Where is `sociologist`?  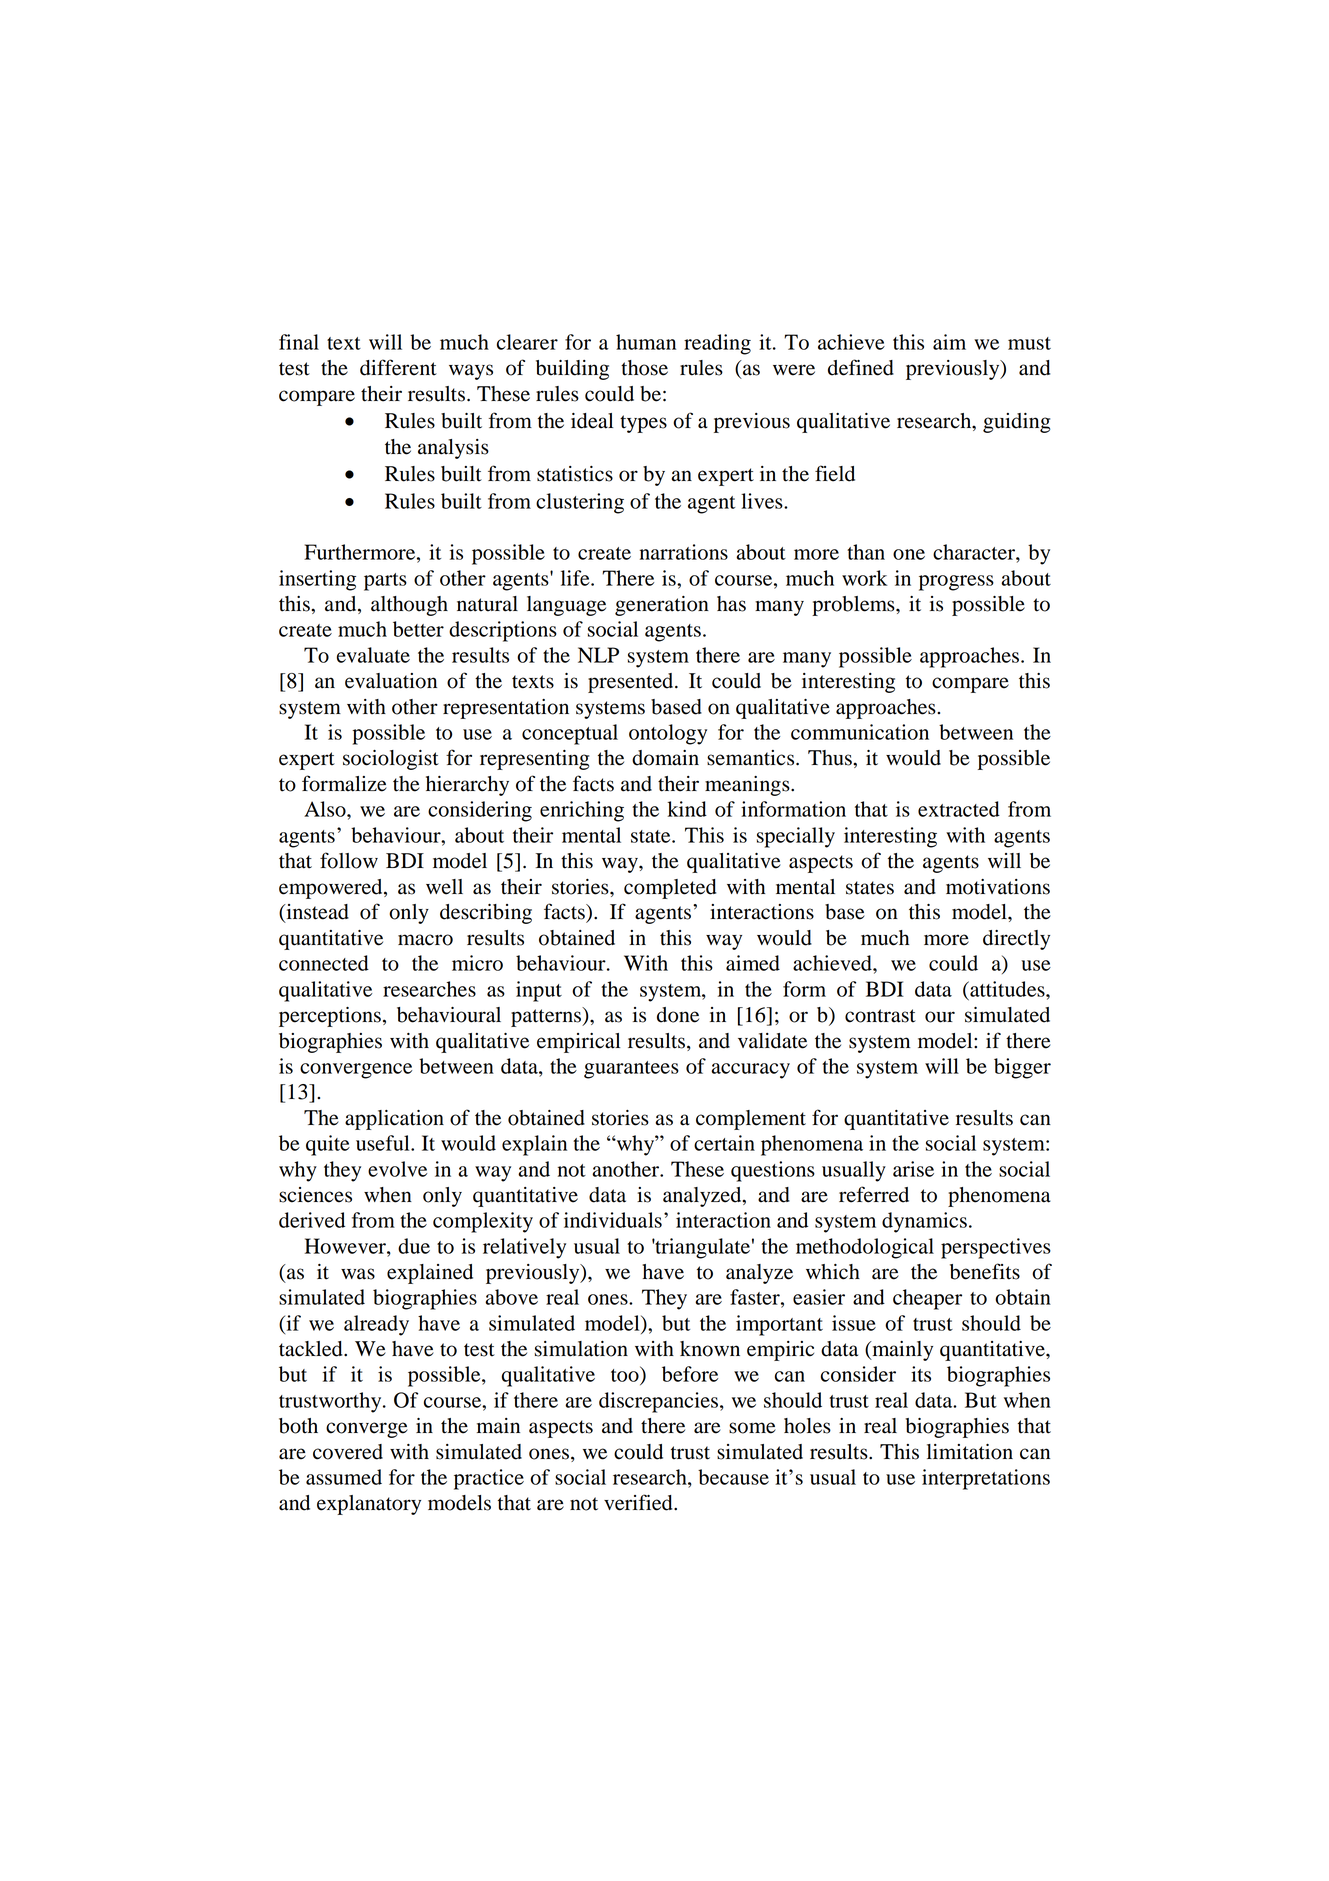
sociologist is located at coordinates (391, 760).
